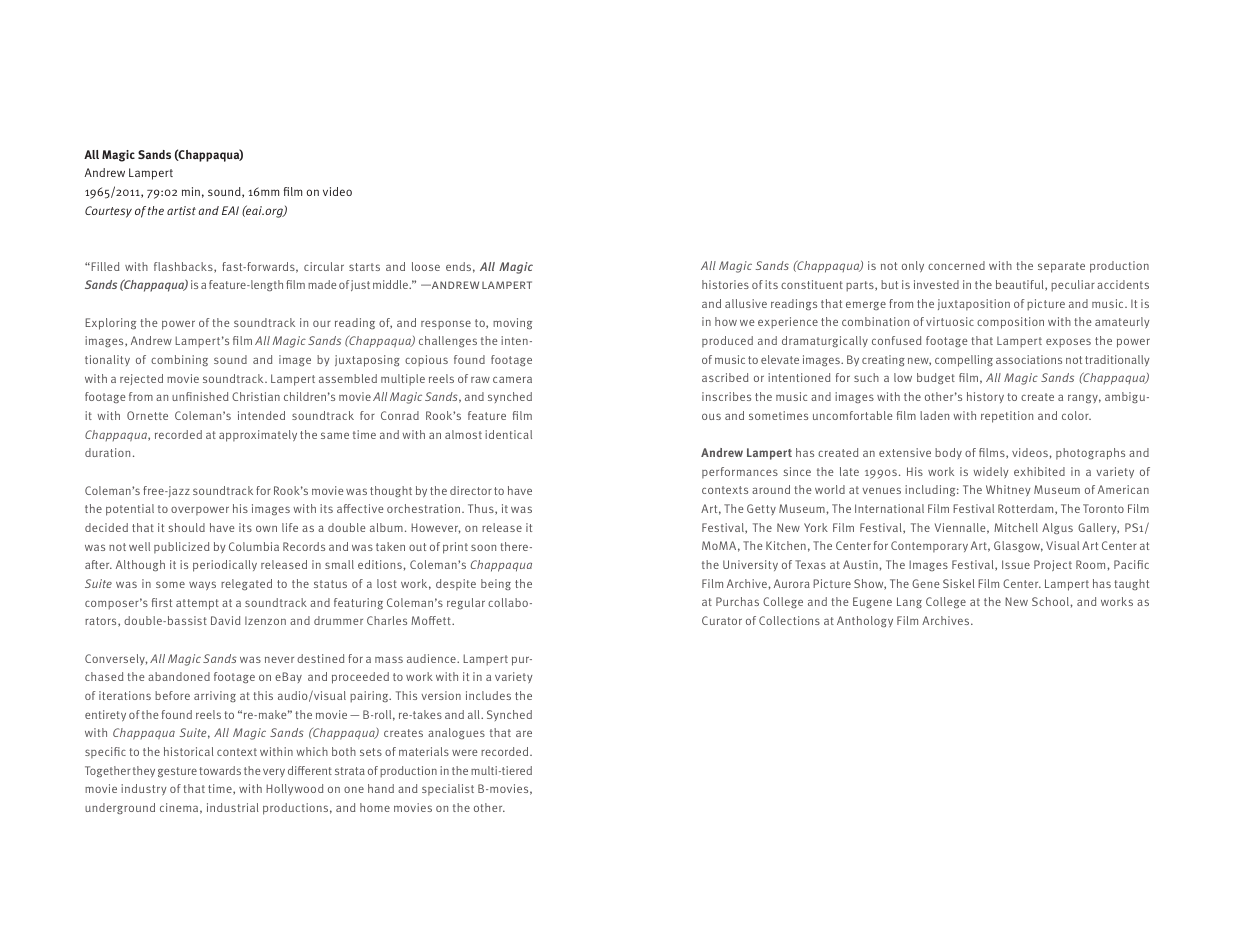  Describe the element at coordinates (1010, 323) in the image. I see `composition` at that location.
